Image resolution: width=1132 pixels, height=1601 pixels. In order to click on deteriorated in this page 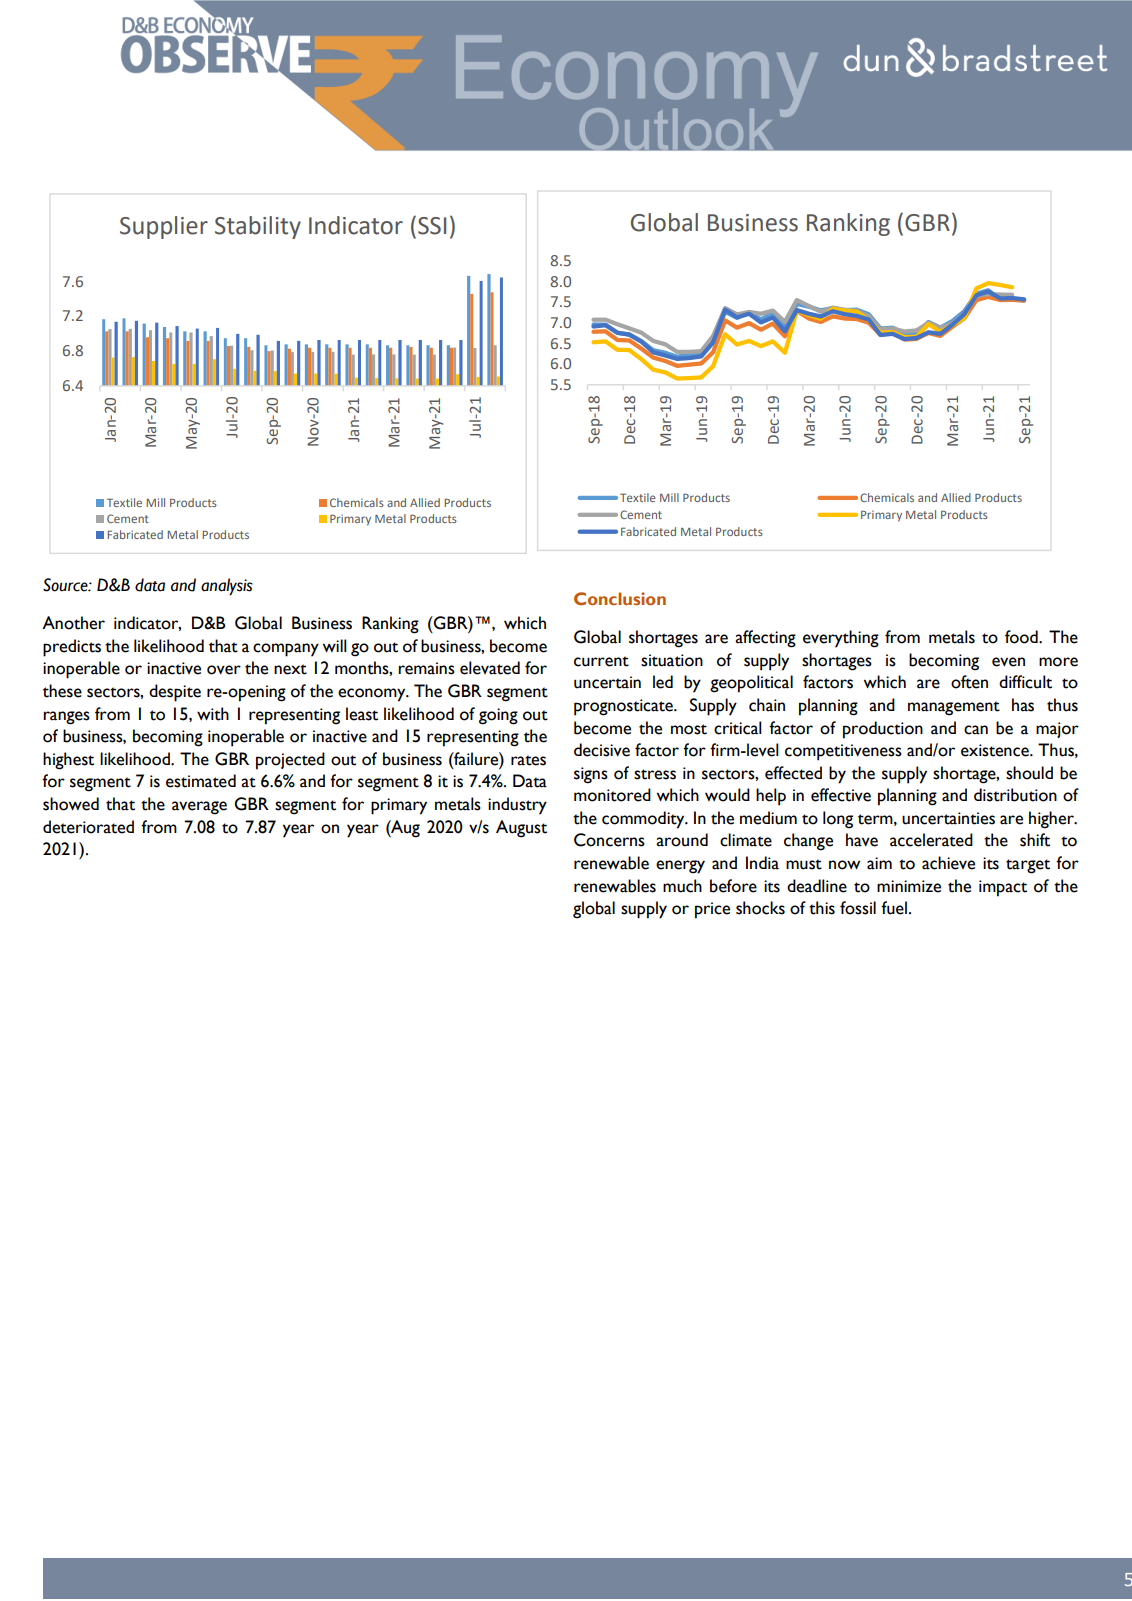, I will do `click(88, 827)`.
